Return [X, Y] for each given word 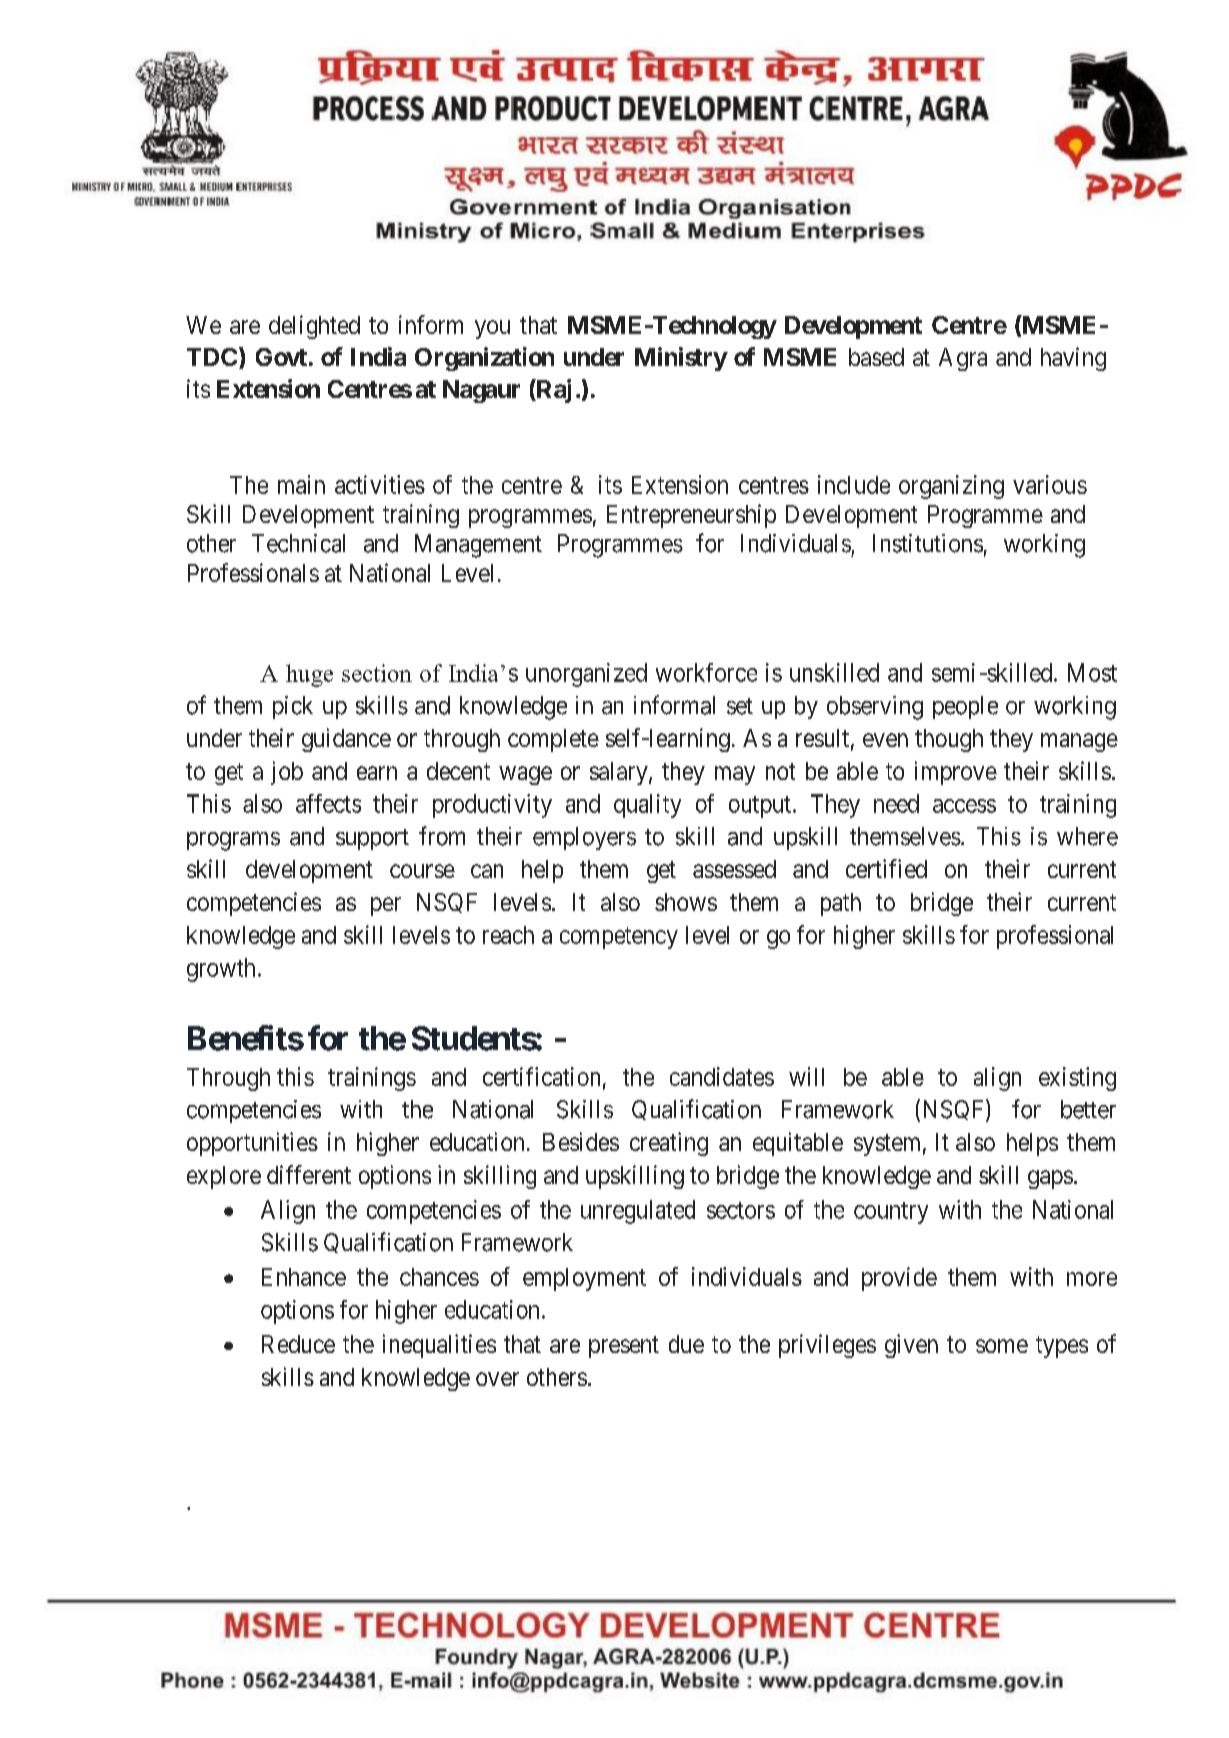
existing [1077, 1079]
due [686, 1344]
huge [309, 675]
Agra [963, 359]
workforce [706, 672]
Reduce [298, 1344]
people [965, 707]
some [1002, 1346]
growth [221, 970]
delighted [314, 327]
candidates [722, 1076]
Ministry [681, 359]
